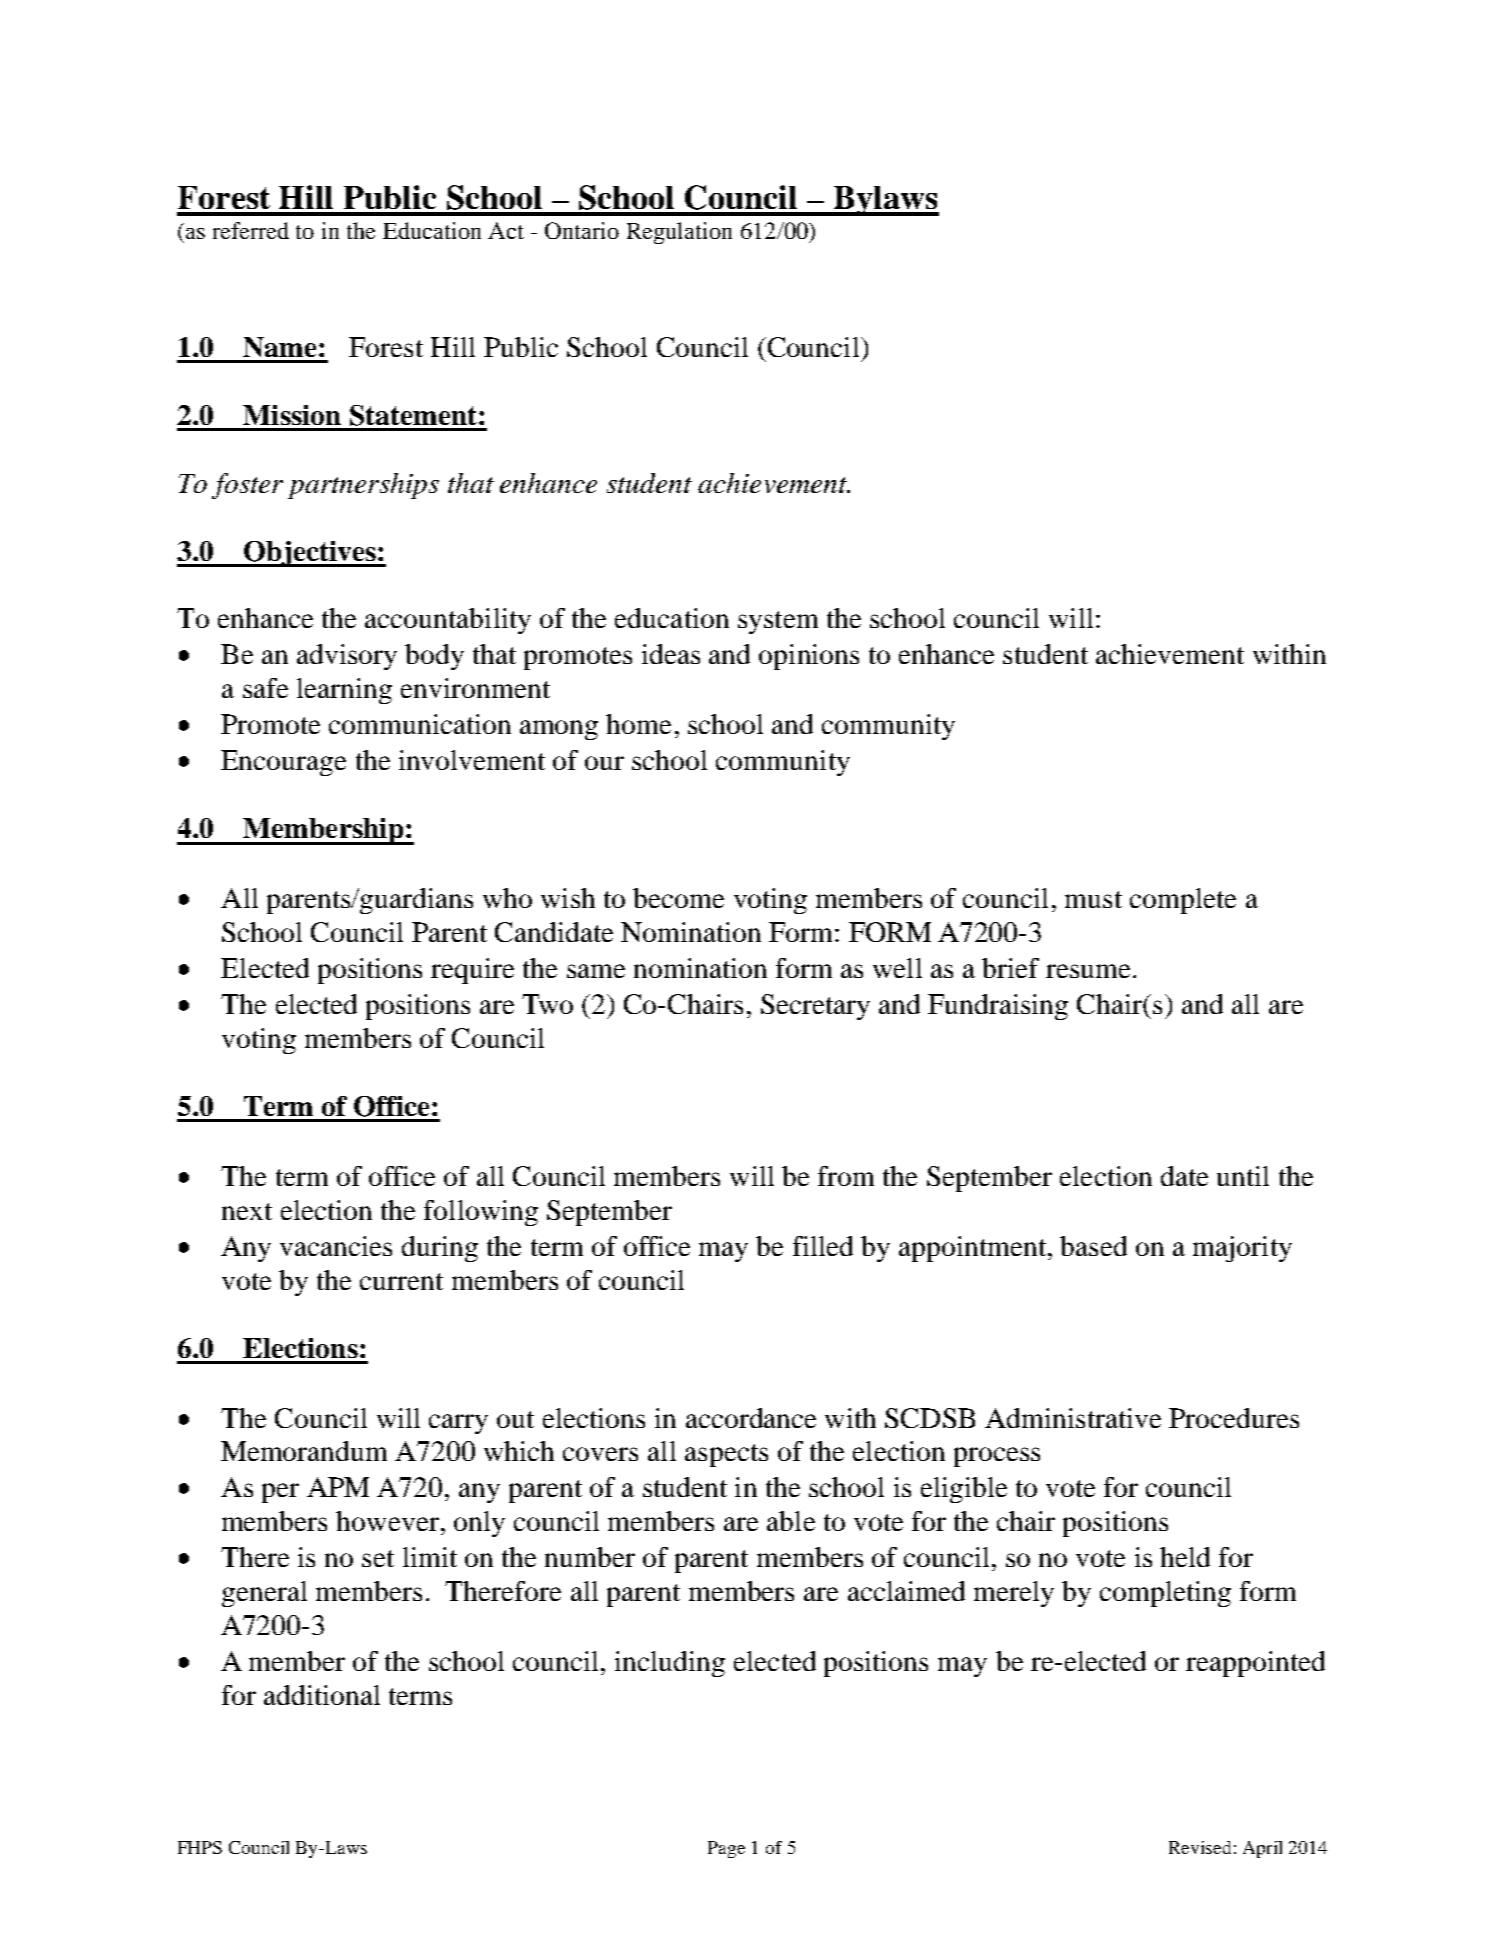  Describe the element at coordinates (1200, 1847) in the screenshot. I see `Revised` at that location.
